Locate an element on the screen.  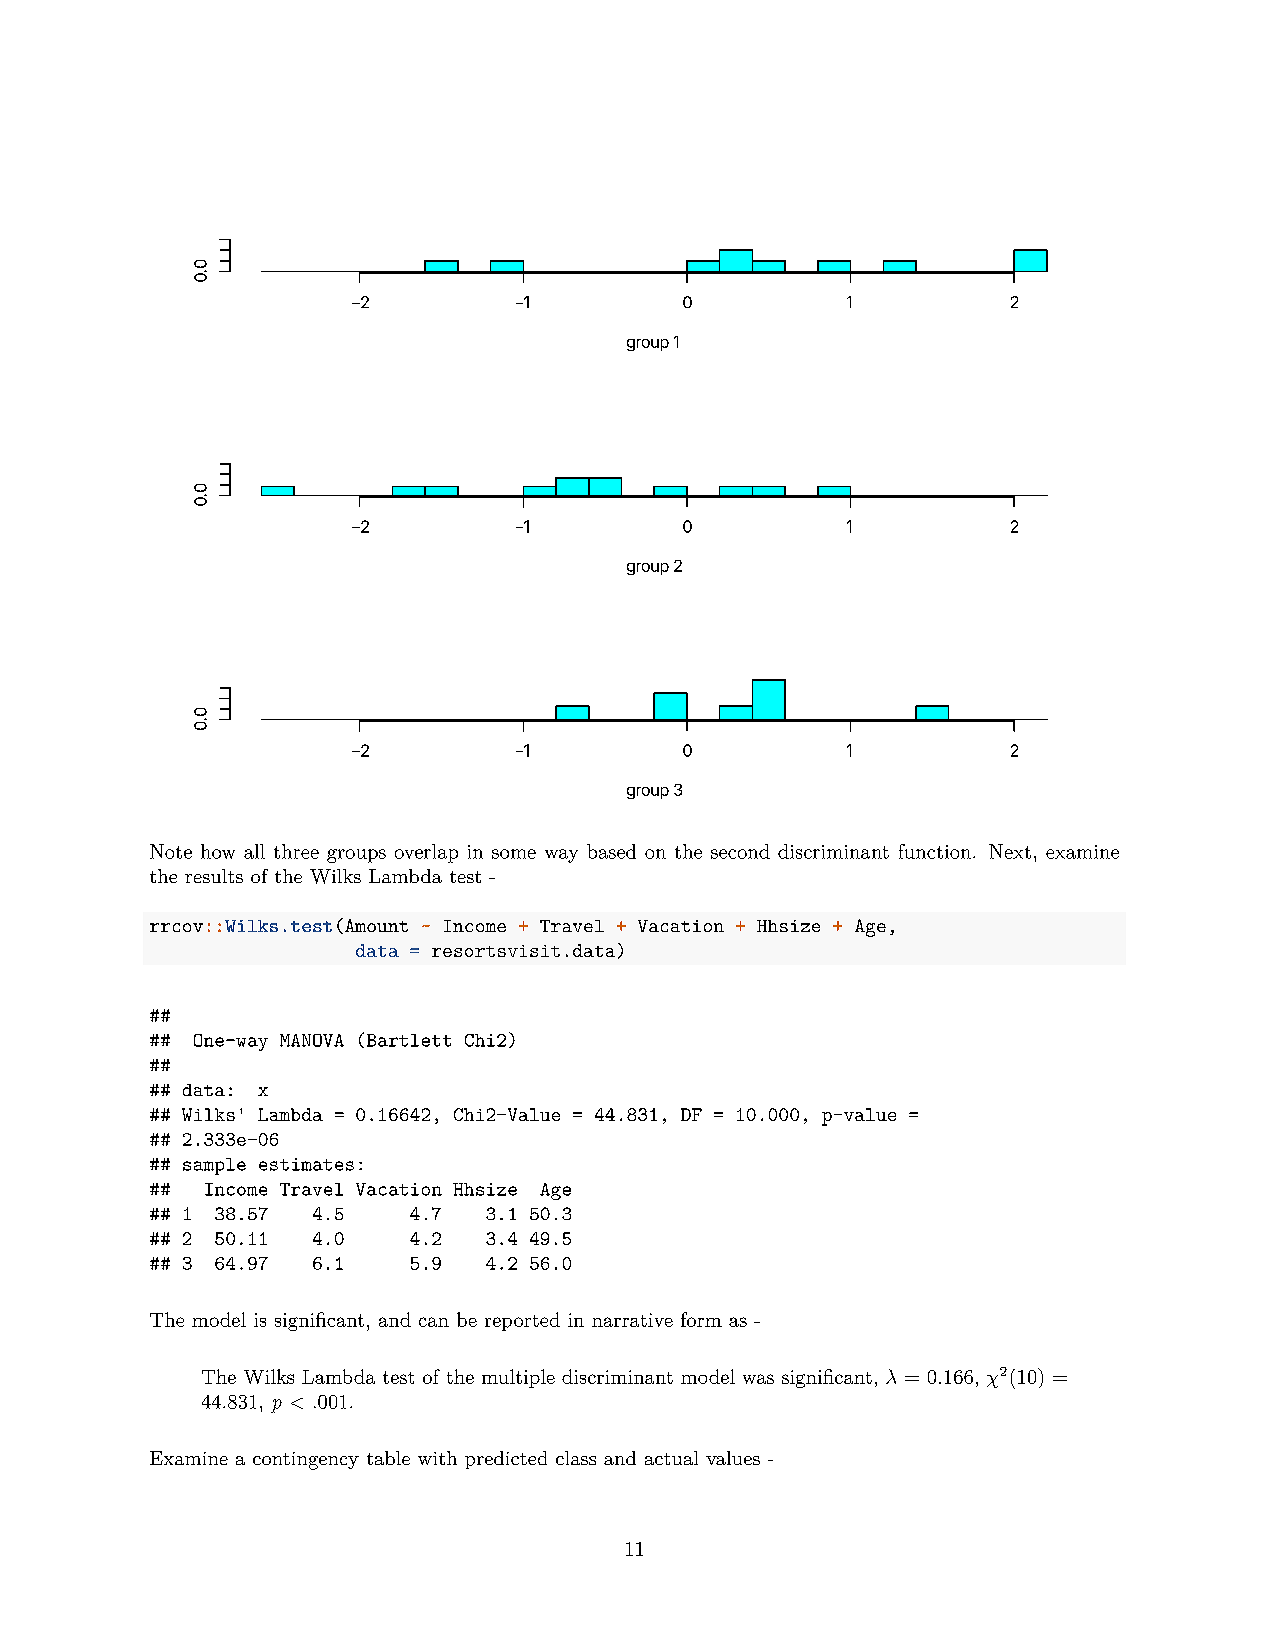
based is located at coordinates (611, 851).
